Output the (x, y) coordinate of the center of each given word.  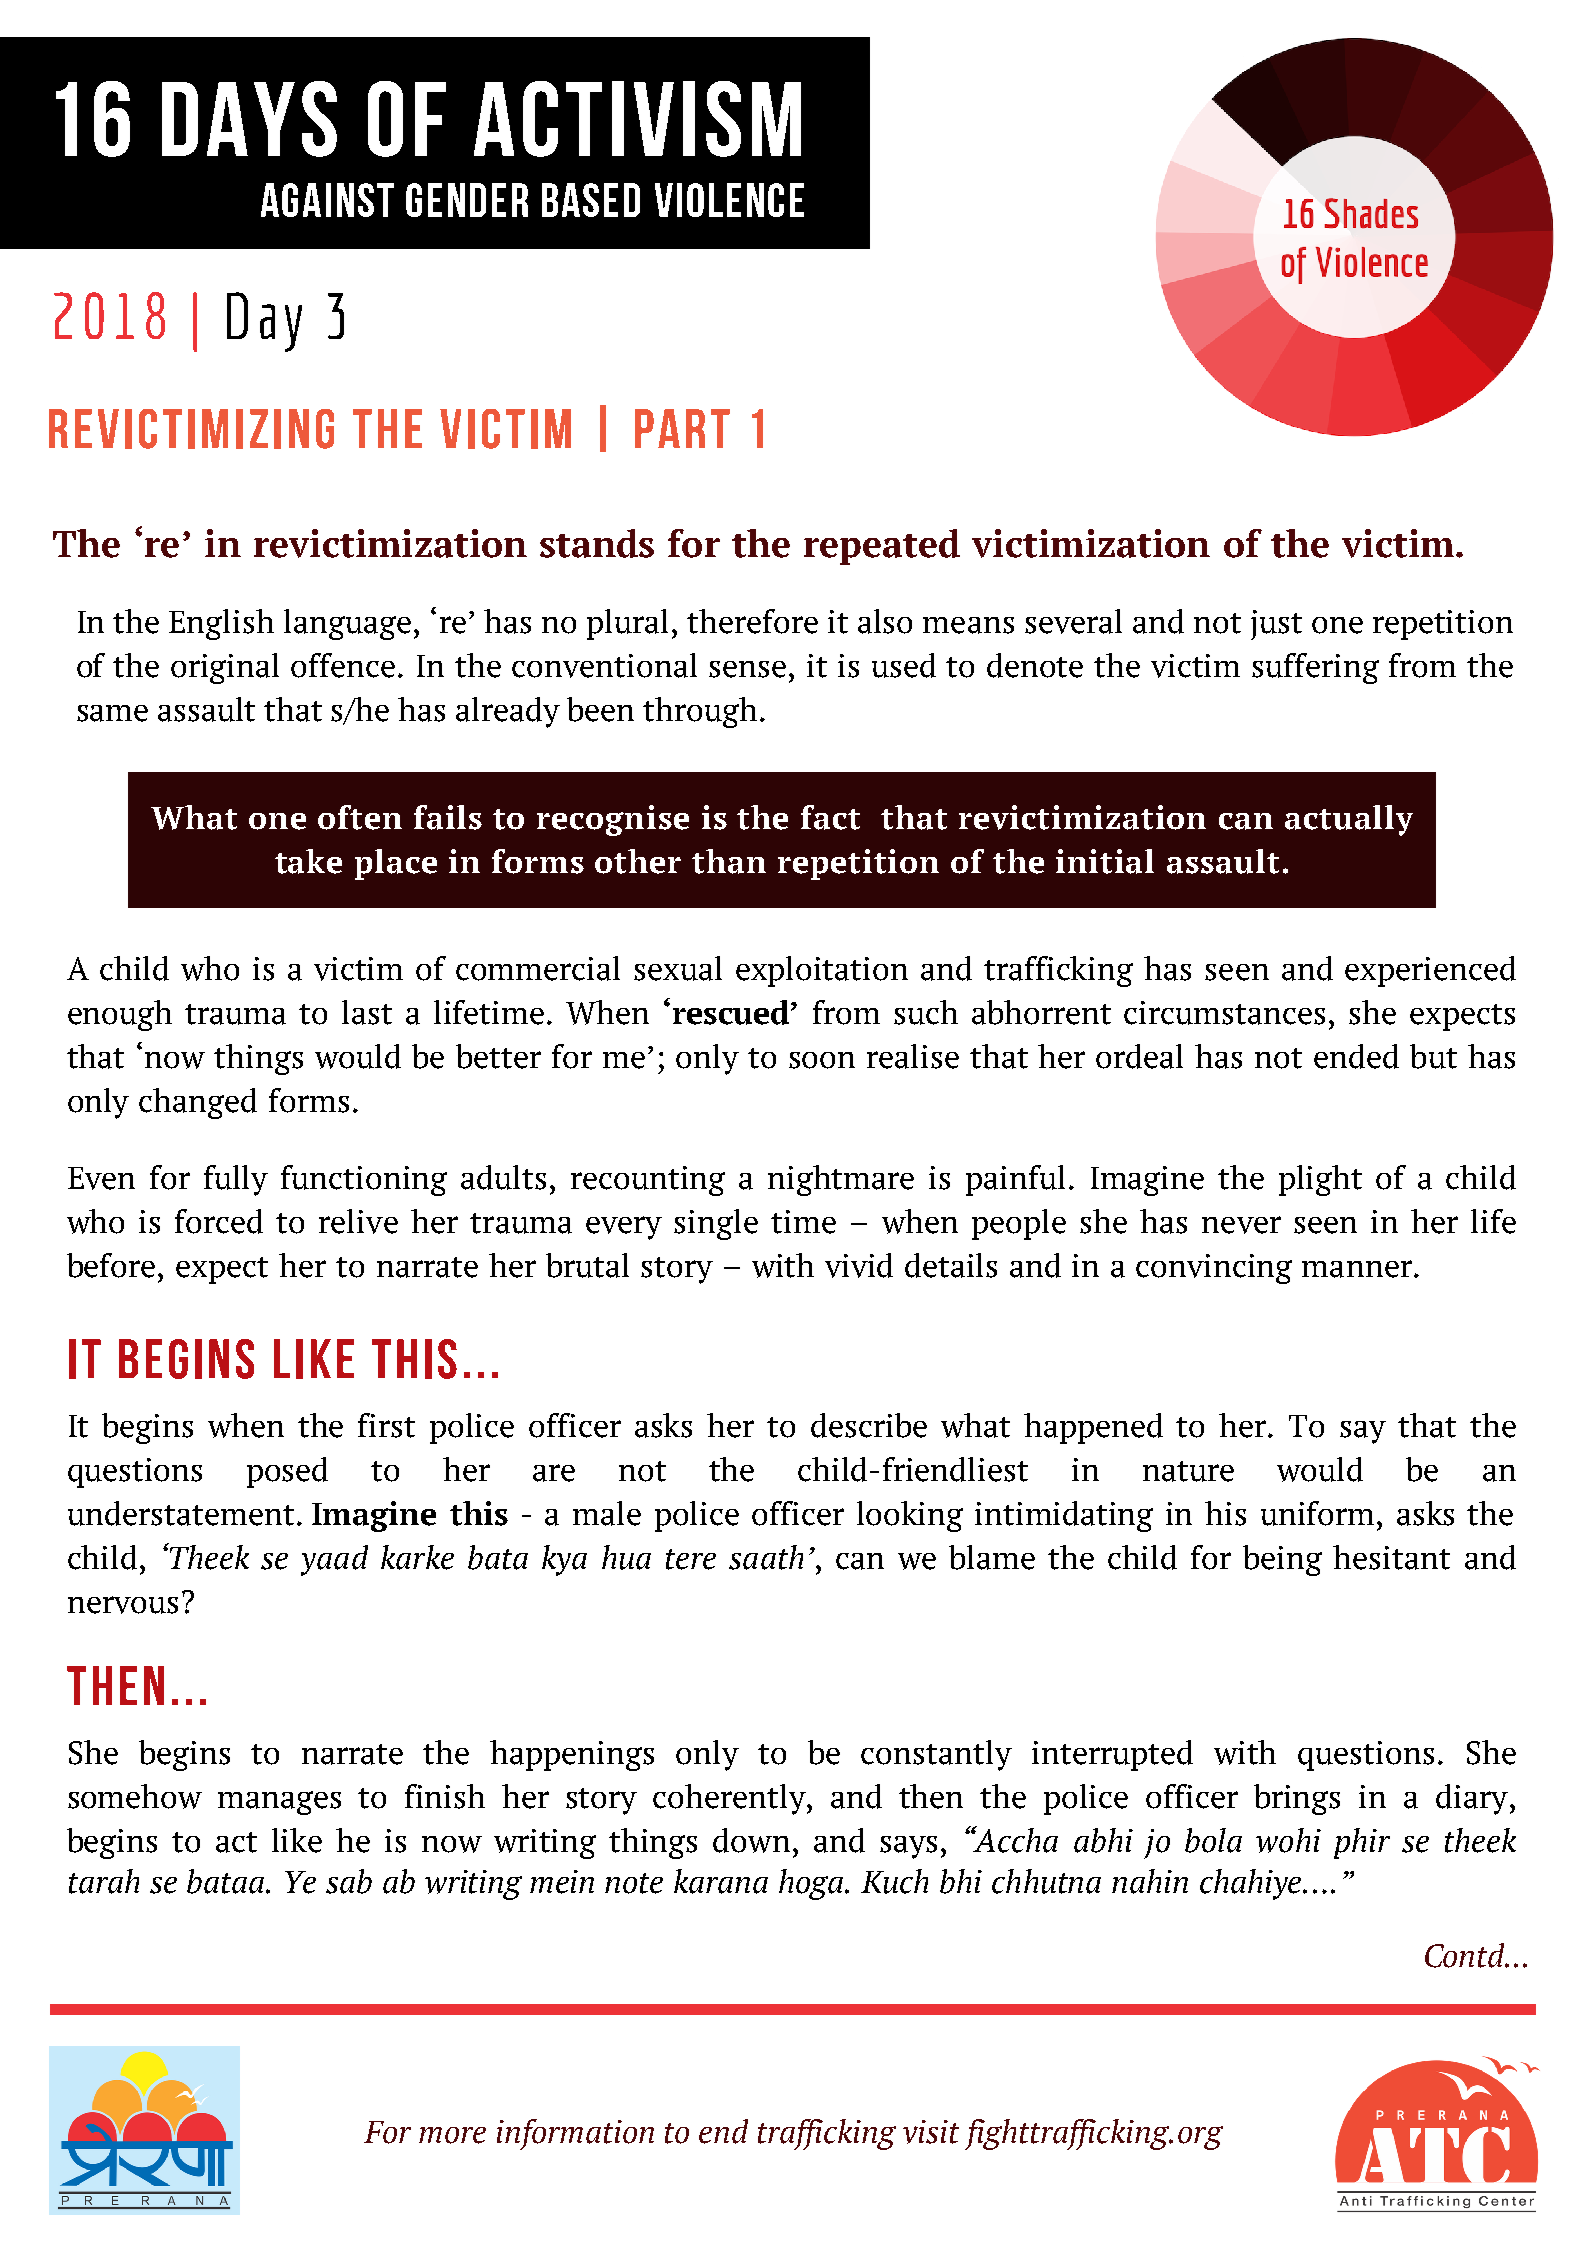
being (1282, 1560)
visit (931, 2132)
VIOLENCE (729, 200)
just (1276, 625)
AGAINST (327, 200)
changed (198, 1103)
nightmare (841, 1180)
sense (747, 669)
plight (1320, 1180)
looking (910, 1516)
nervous (123, 1605)
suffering (1315, 668)
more (452, 2135)
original (225, 668)
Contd (1466, 1955)
